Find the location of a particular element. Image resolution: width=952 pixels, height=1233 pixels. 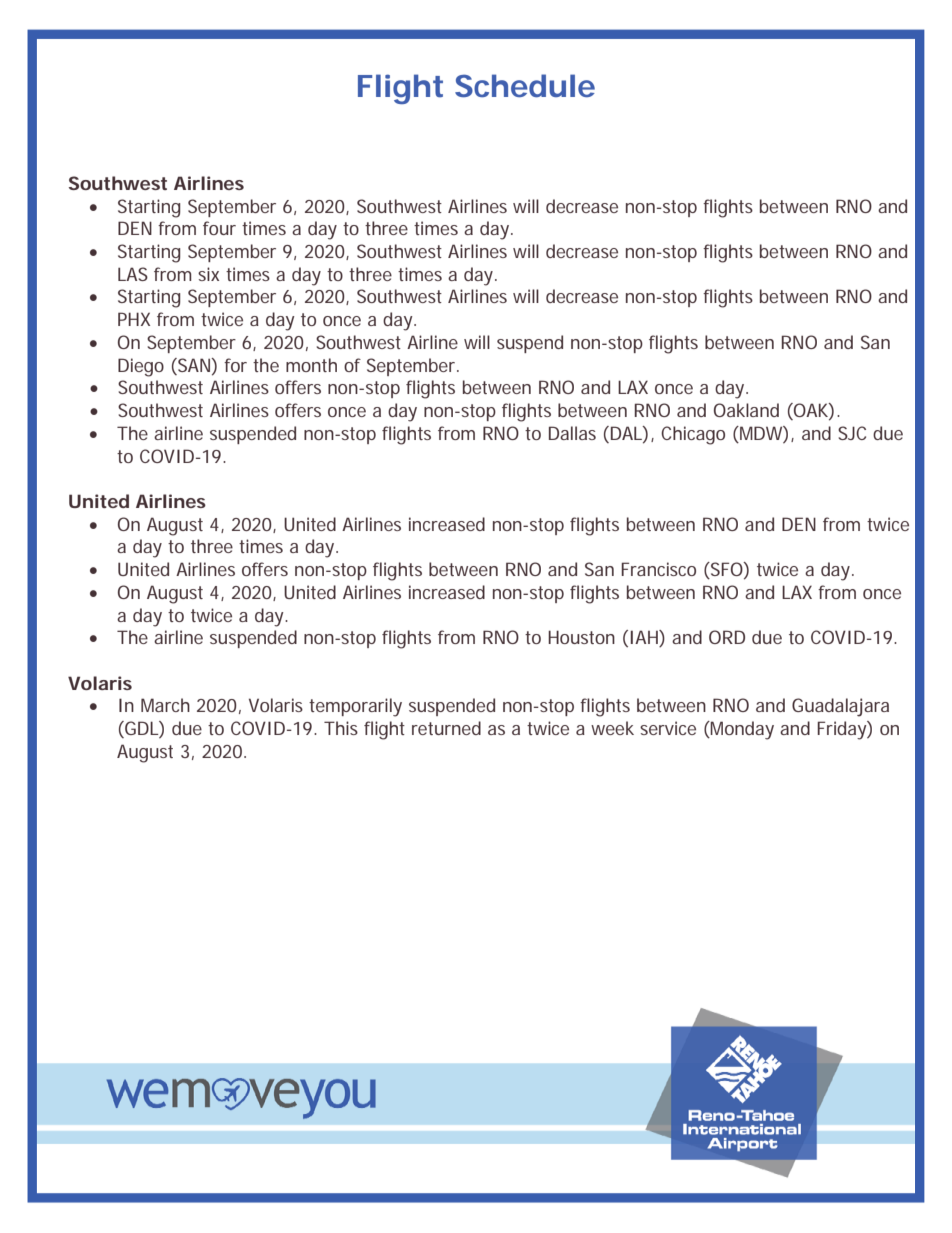

Schedule is located at coordinates (525, 86).
